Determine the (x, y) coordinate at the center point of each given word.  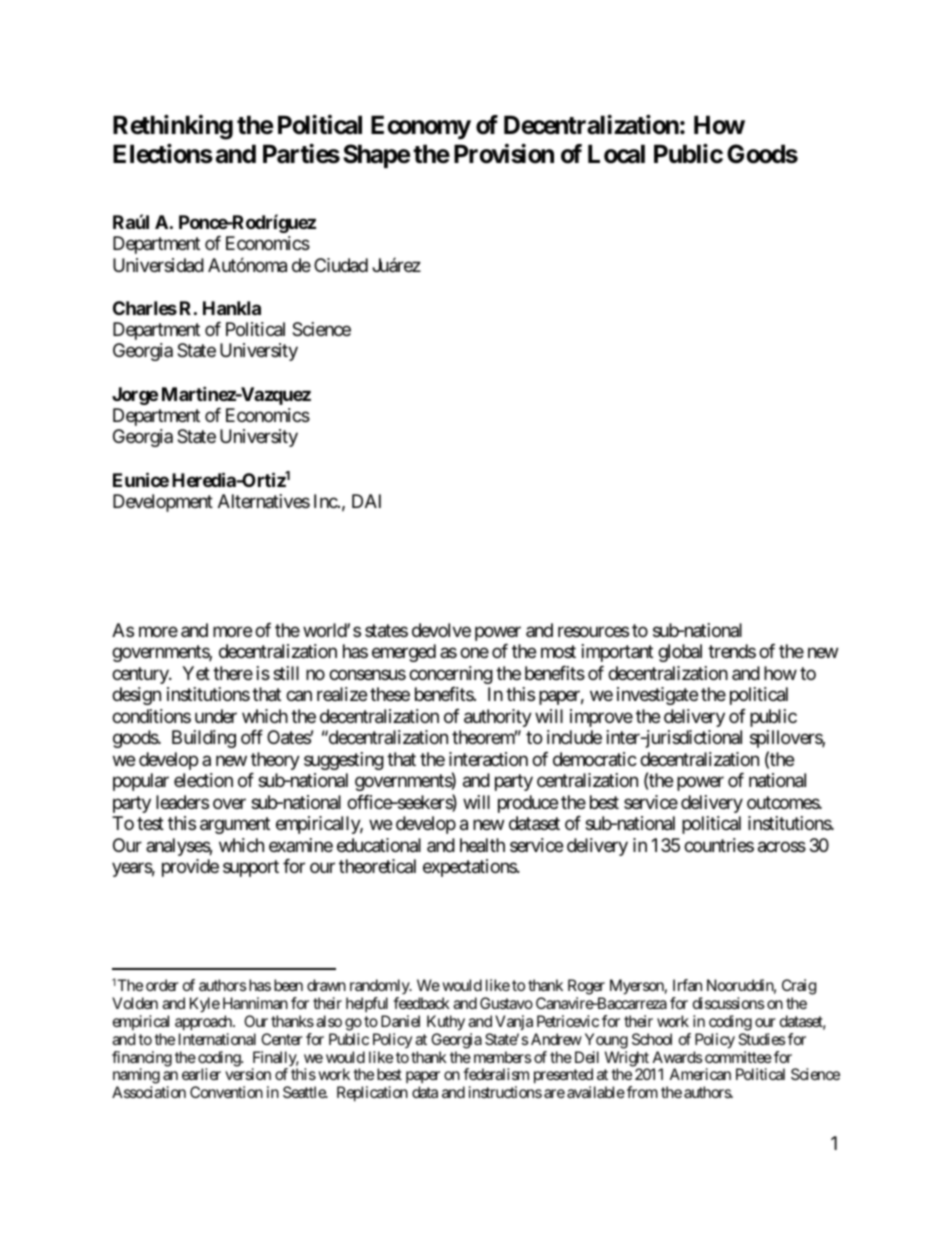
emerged (404, 653)
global (680, 653)
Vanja (514, 1022)
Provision (504, 154)
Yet (196, 673)
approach (204, 1023)
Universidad (158, 265)
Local (616, 154)
